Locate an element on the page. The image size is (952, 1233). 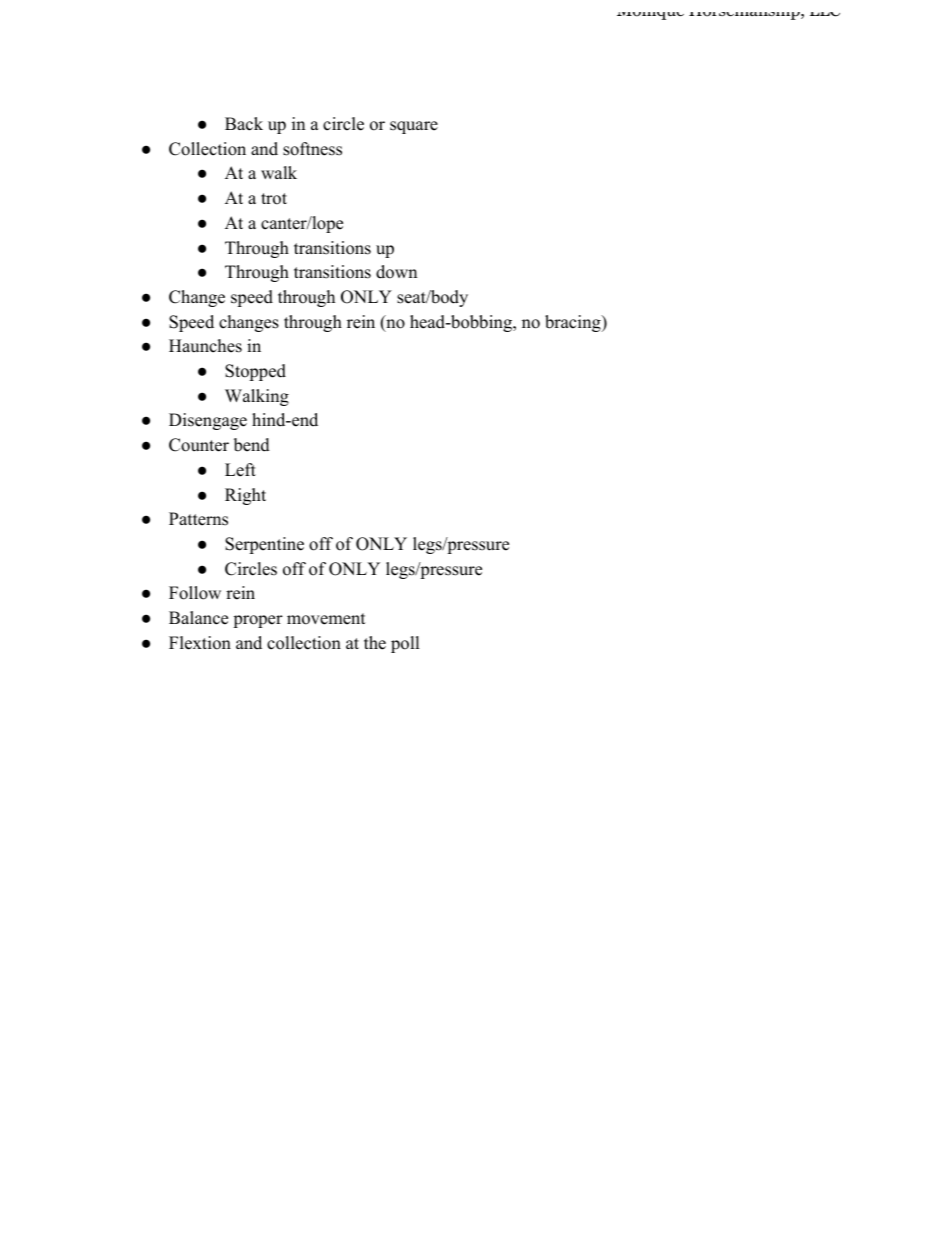
proper is located at coordinates (258, 621).
